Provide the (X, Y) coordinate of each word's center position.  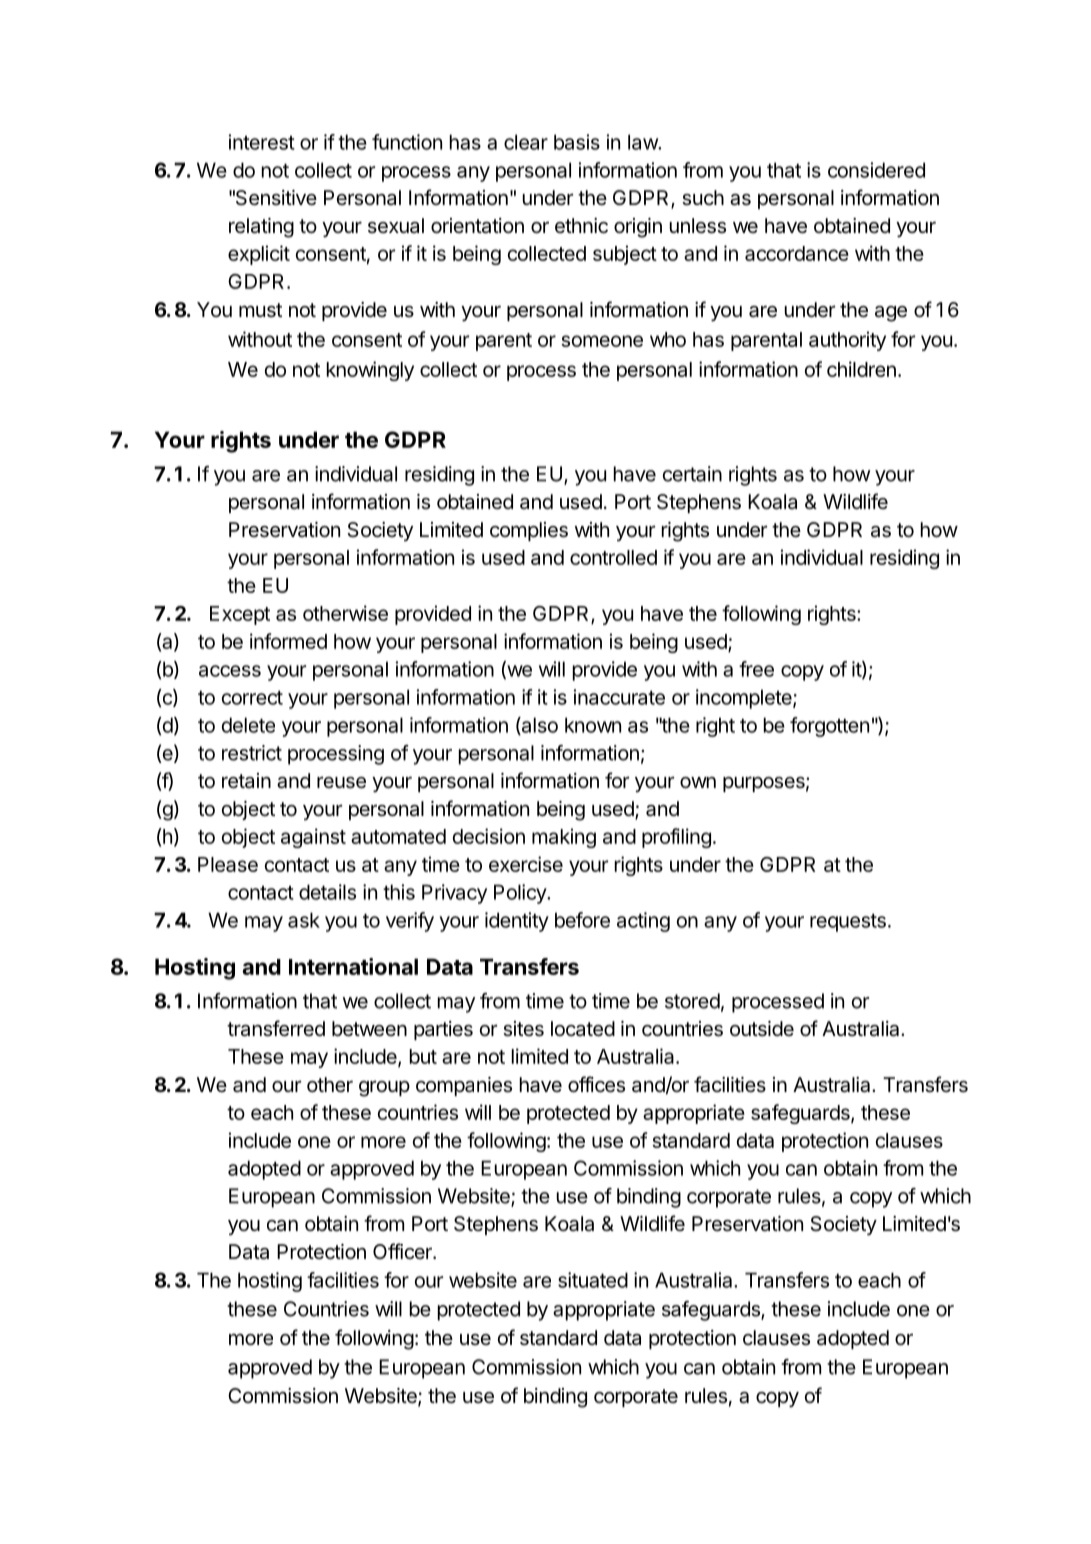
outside (762, 1029)
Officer (403, 1251)
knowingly (370, 371)
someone (602, 341)
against (313, 838)
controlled (613, 557)
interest (262, 142)
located (583, 1029)
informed (288, 641)
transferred (276, 1028)
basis (577, 142)
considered (876, 170)
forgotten (829, 727)
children (861, 369)
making (564, 838)
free (756, 669)
